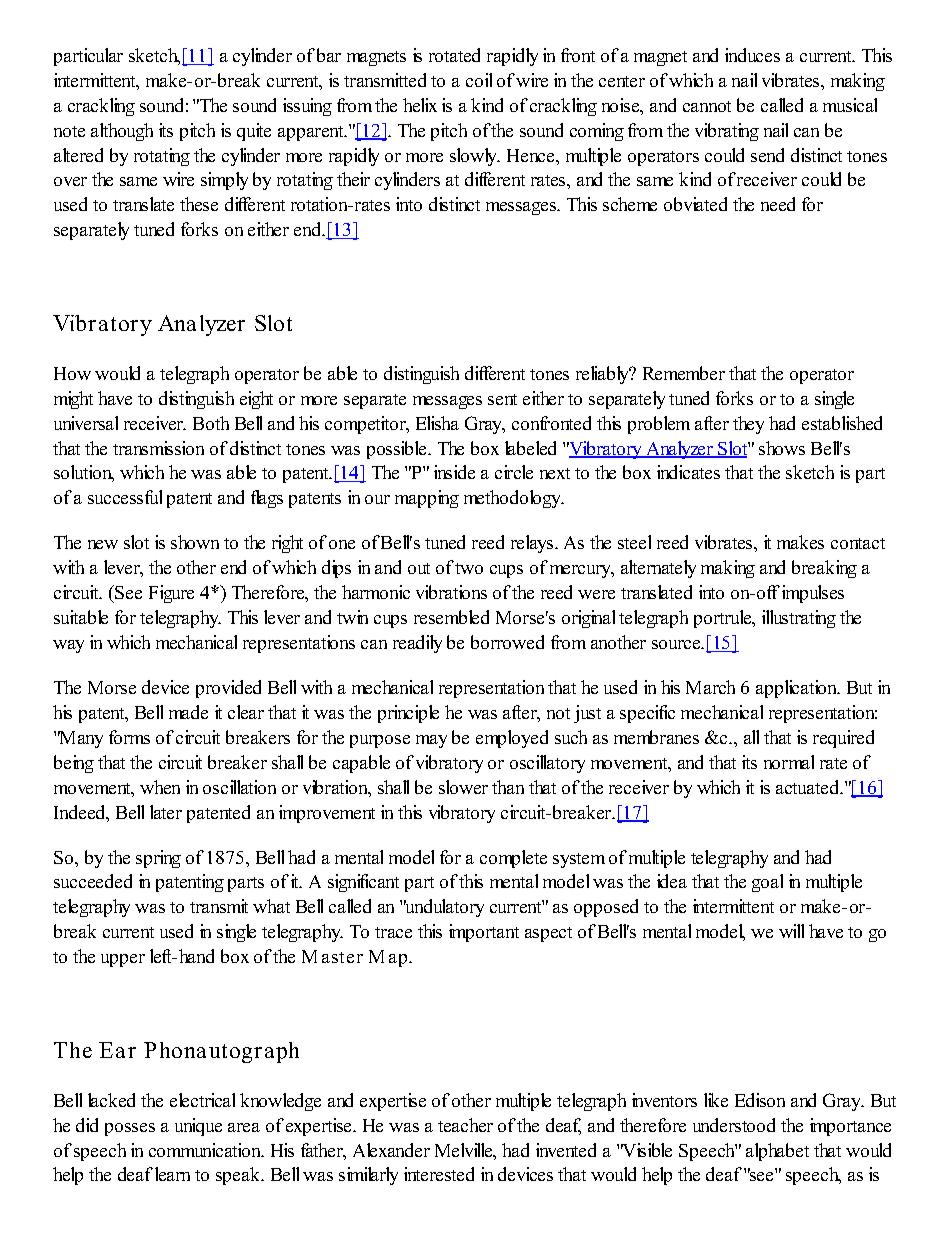 The image size is (952, 1233). What do you see at coordinates (437, 423) in the screenshot?
I see `Elisha` at bounding box center [437, 423].
